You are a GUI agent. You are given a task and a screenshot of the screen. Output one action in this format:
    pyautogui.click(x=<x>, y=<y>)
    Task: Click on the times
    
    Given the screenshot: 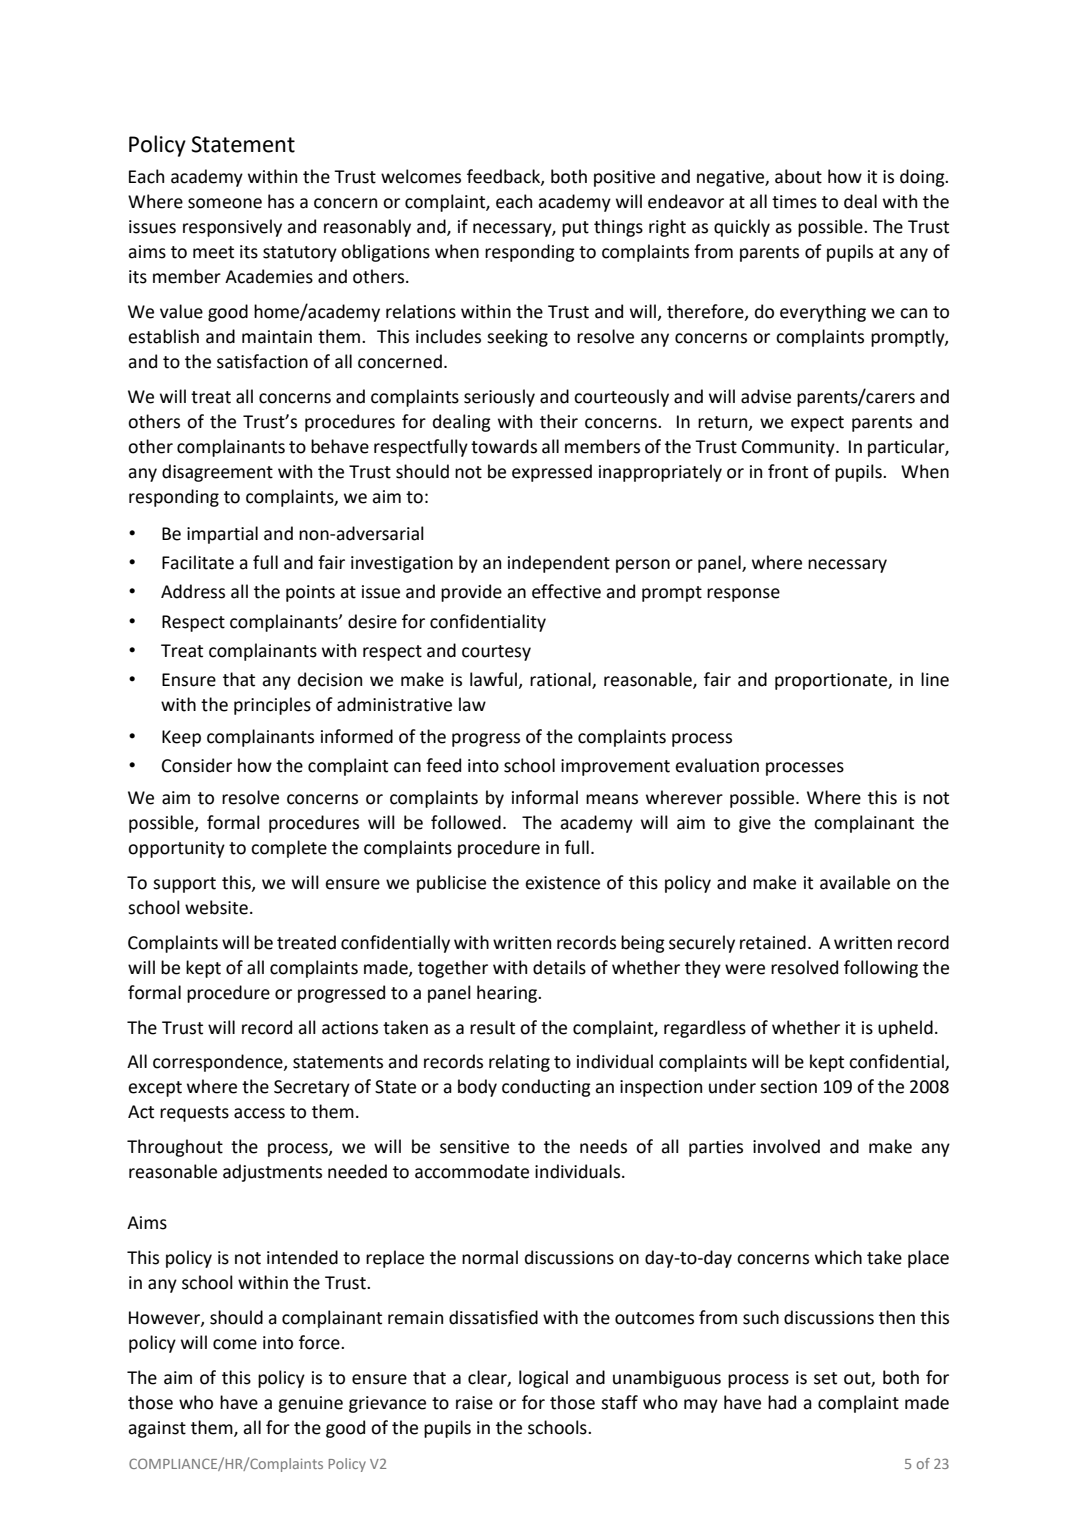 What is the action you would take?
    pyautogui.click(x=794, y=202)
